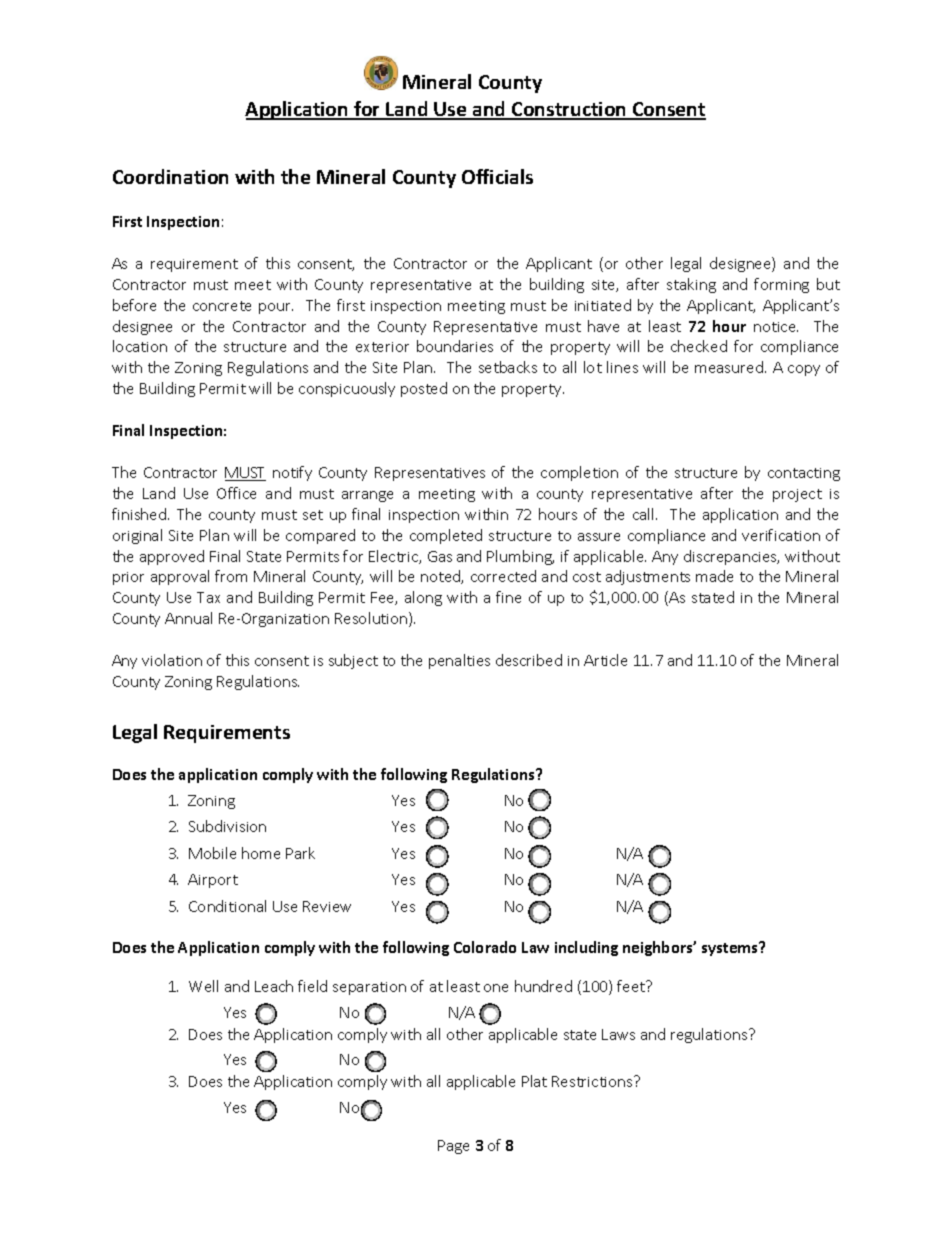 The image size is (952, 1233). I want to click on Restrictions, so click(593, 1081).
